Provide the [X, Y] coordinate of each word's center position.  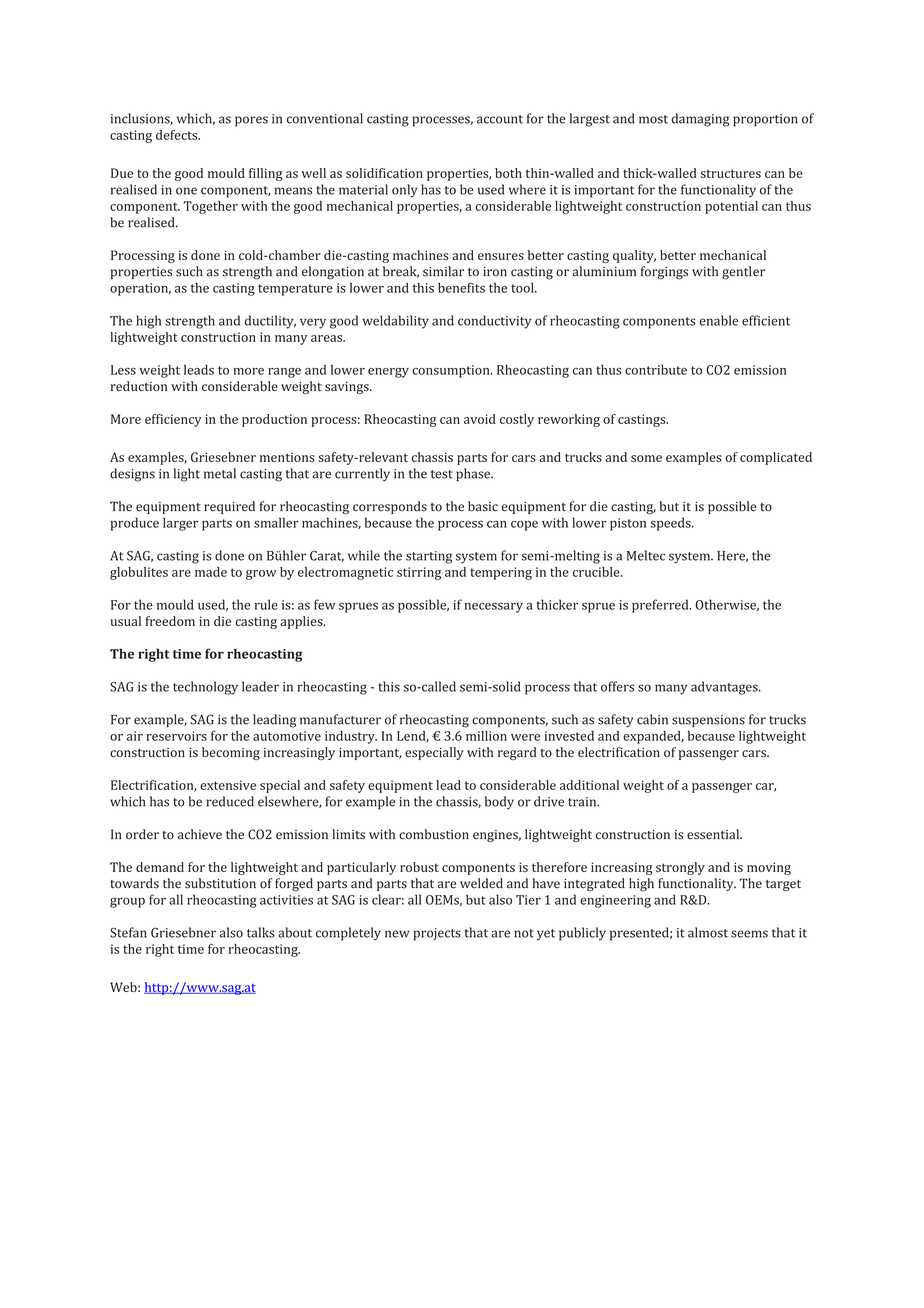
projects [437, 934]
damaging [700, 120]
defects [178, 135]
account [500, 119]
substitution [220, 883]
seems [749, 934]
